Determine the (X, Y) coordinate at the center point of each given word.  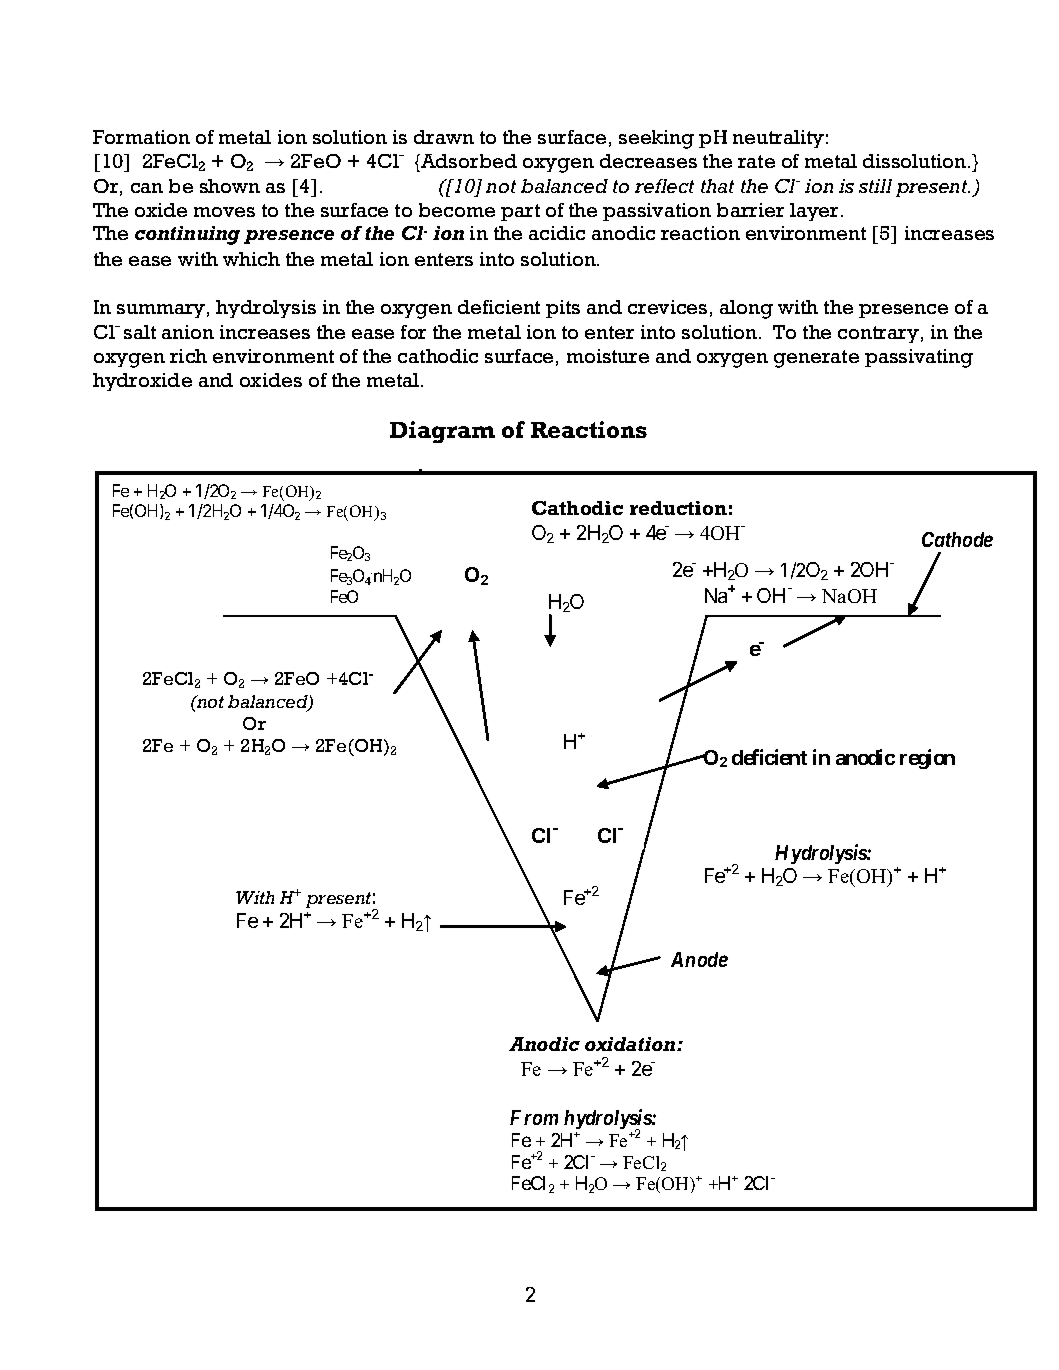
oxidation (631, 1044)
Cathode (957, 539)
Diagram (442, 432)
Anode (699, 959)
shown (230, 186)
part (520, 212)
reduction (678, 508)
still (875, 186)
